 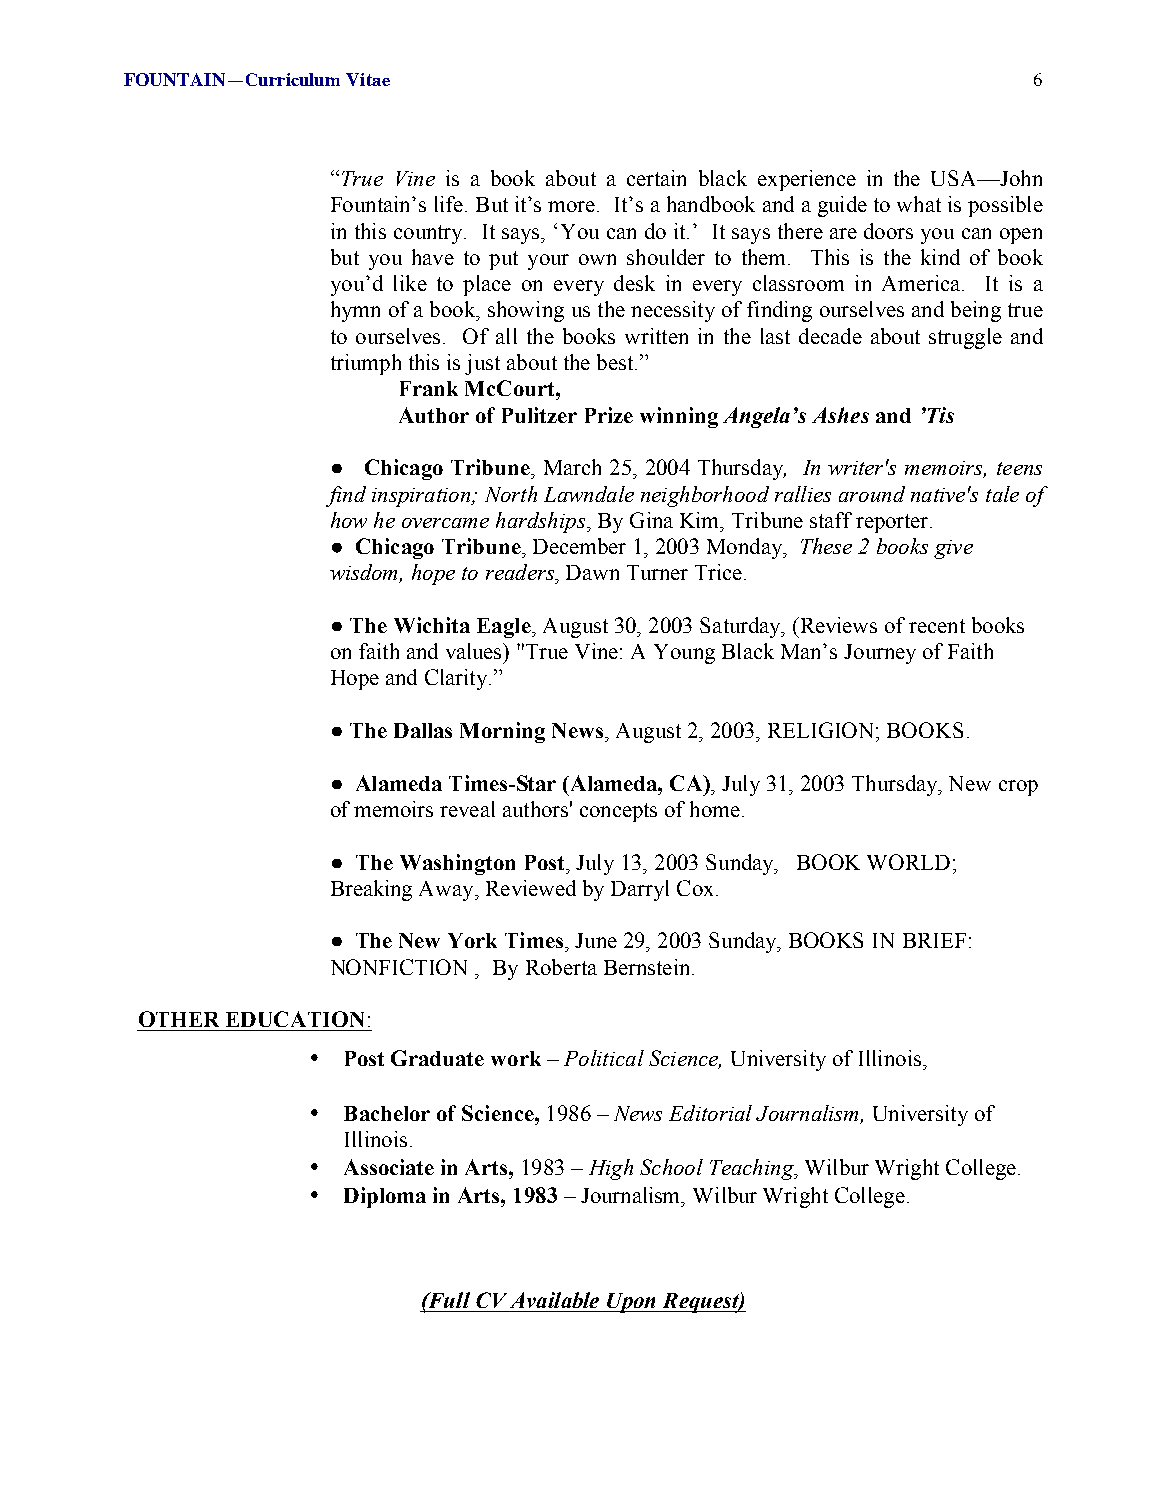 I want to click on inspiration, so click(x=422, y=497).
